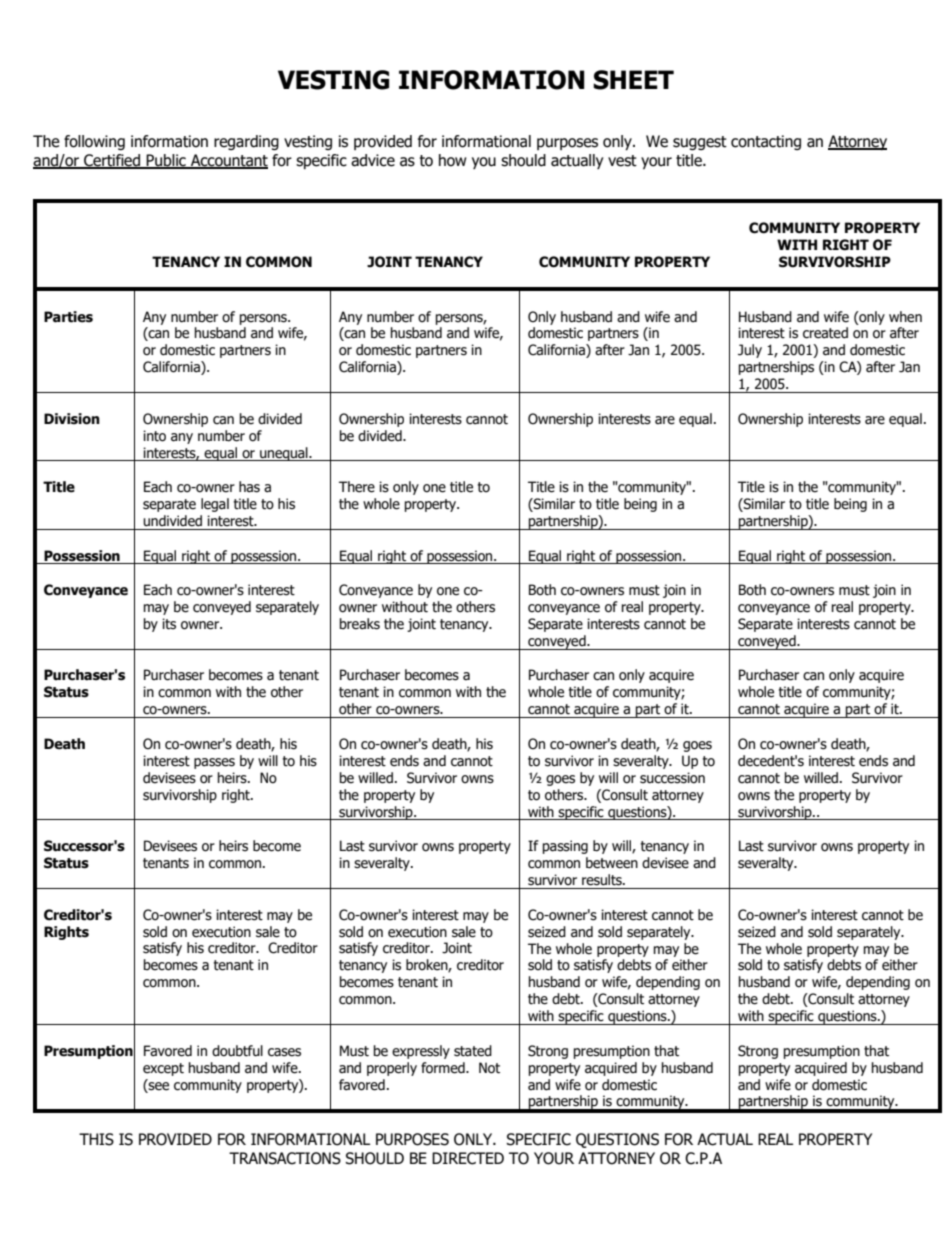  I want to click on Public, so click(166, 161).
